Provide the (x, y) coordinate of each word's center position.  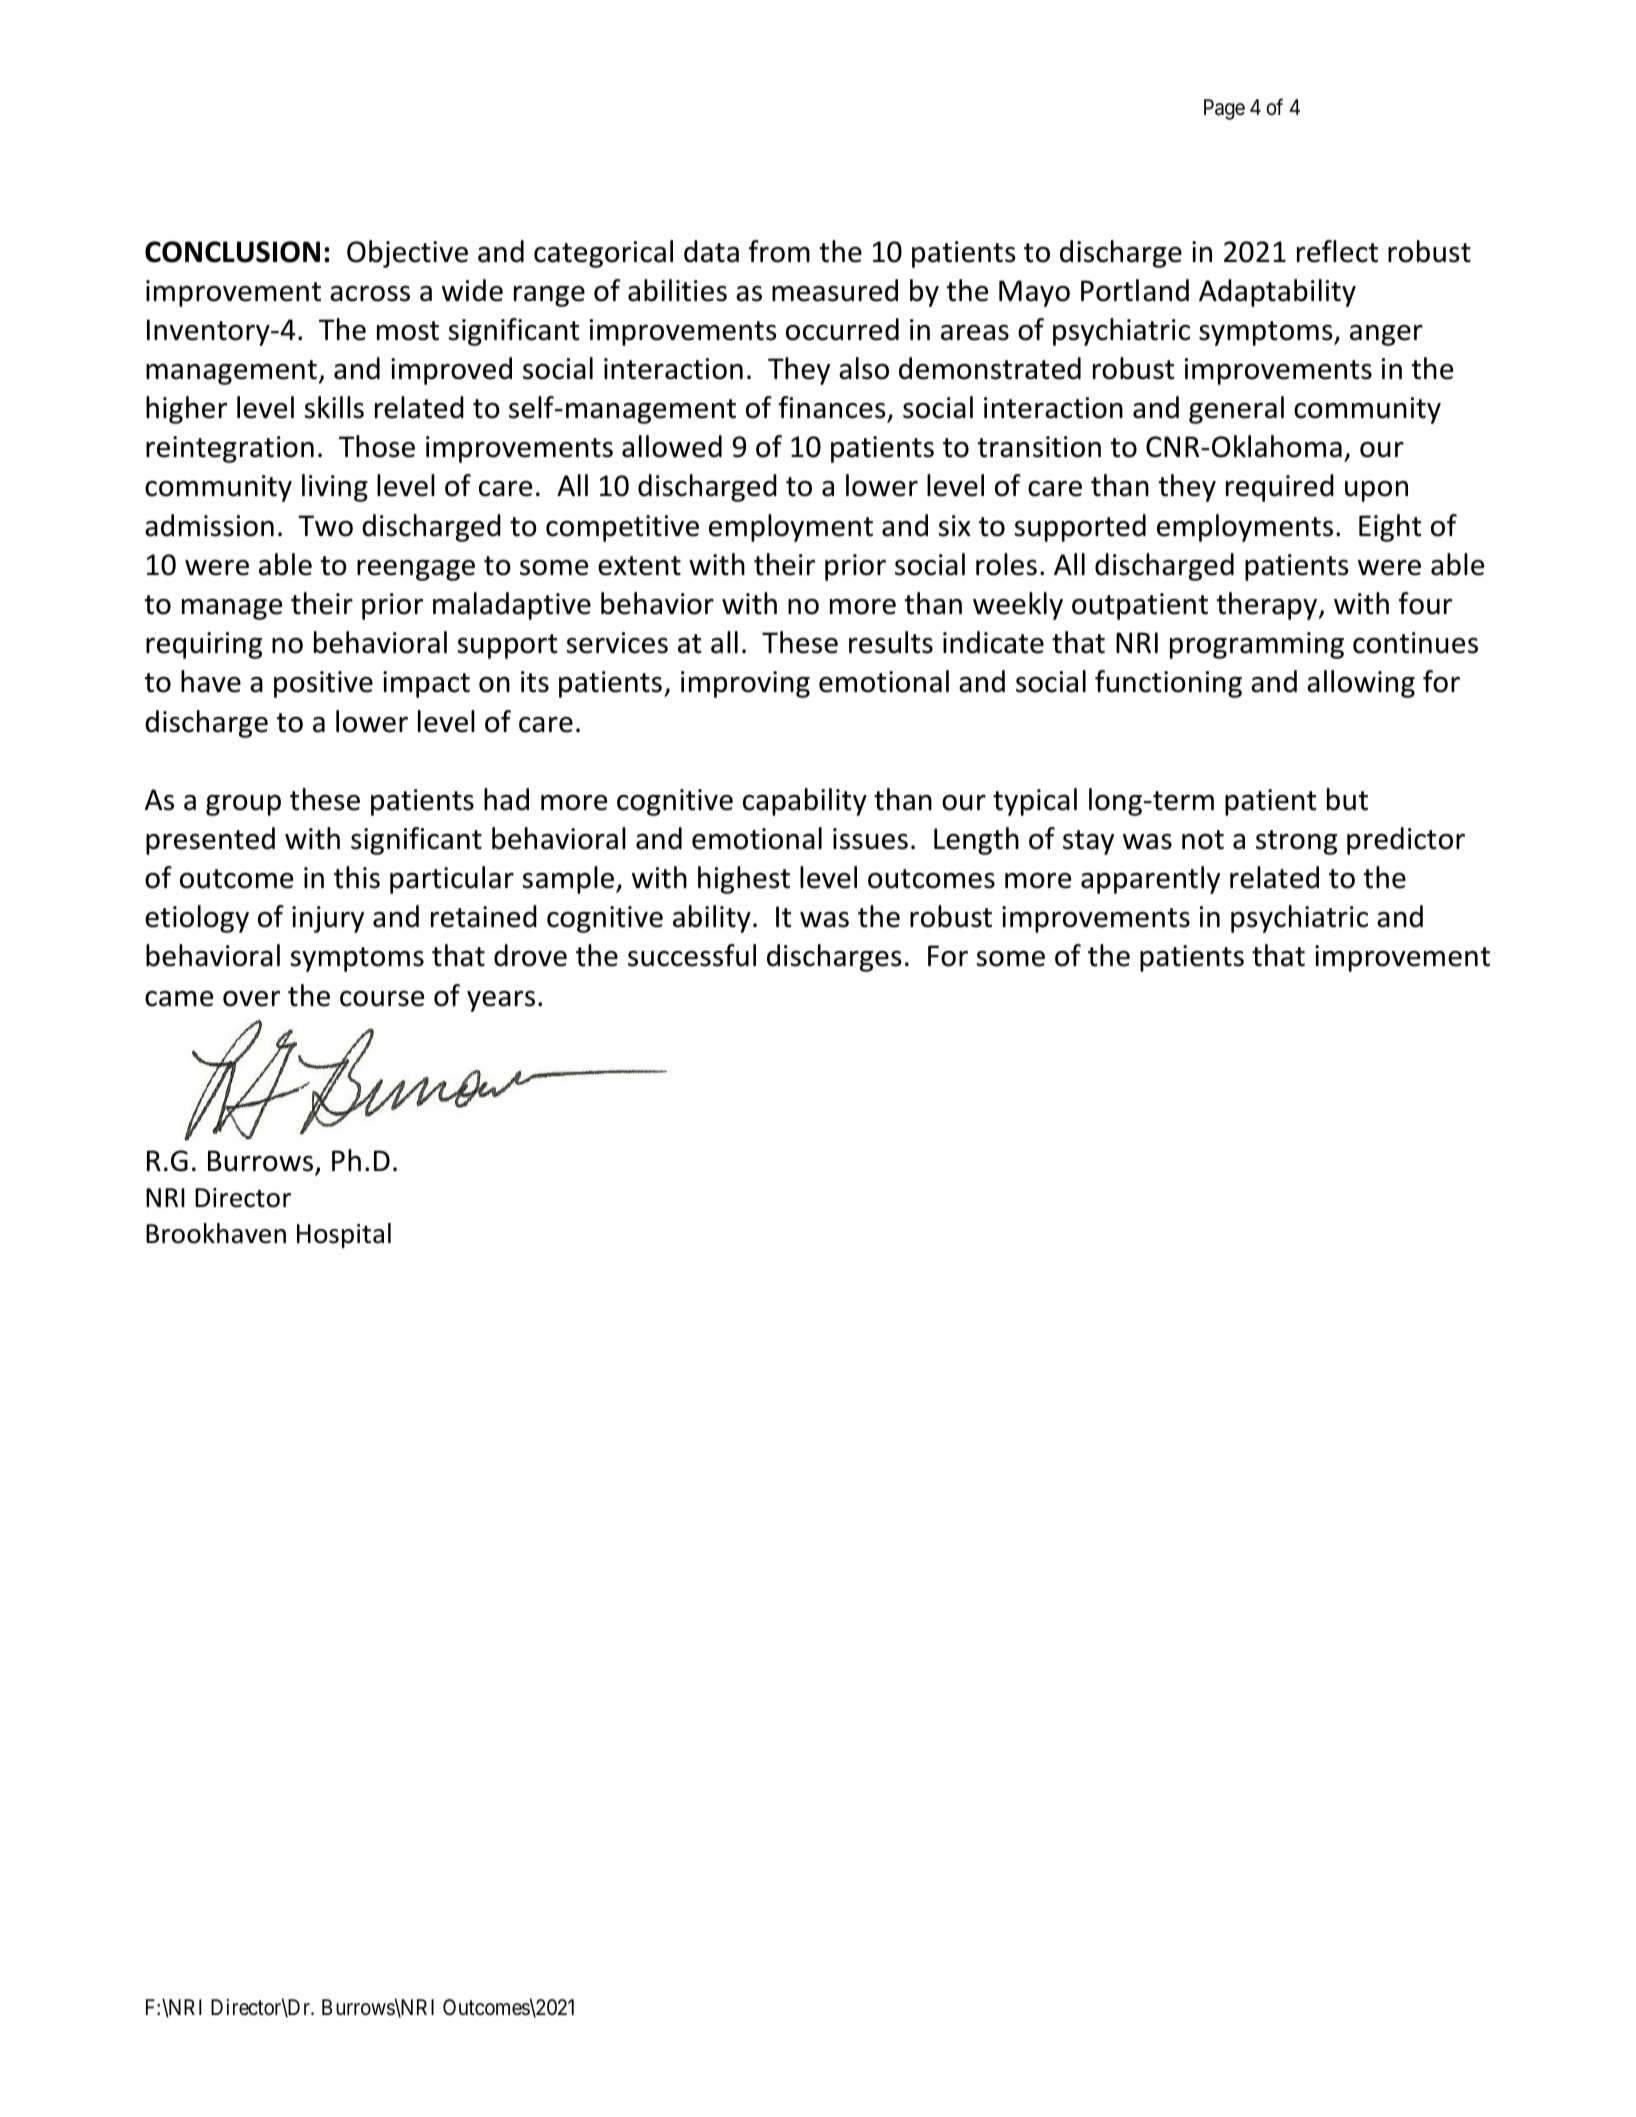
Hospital (344, 1236)
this (357, 877)
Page (1224, 109)
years (501, 1001)
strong (1296, 842)
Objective (407, 254)
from (779, 251)
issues (870, 839)
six (955, 526)
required (1280, 488)
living (335, 488)
